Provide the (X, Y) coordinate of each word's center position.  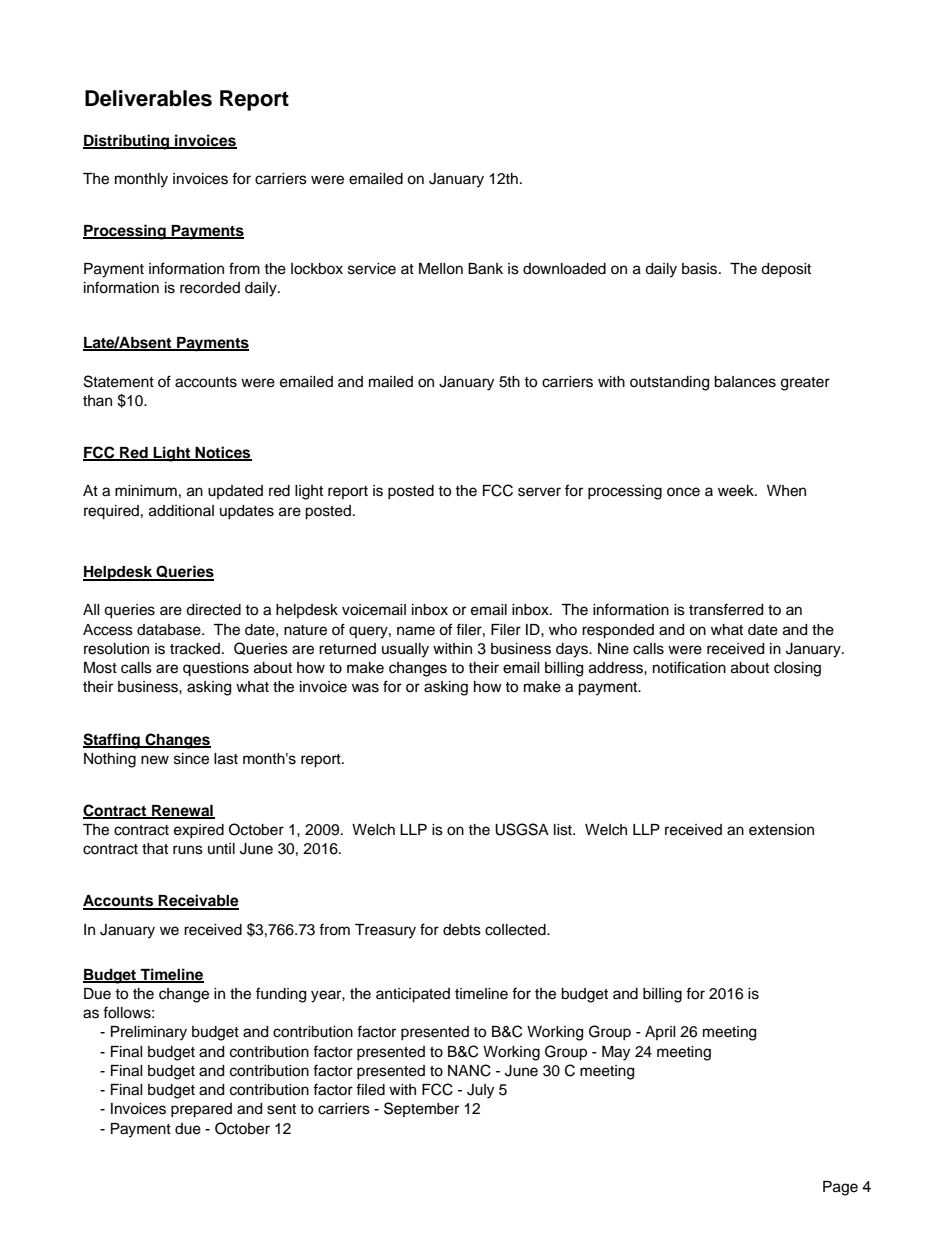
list (564, 830)
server (539, 492)
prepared (201, 1110)
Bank (485, 269)
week (737, 491)
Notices (223, 453)
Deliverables (148, 98)
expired (199, 831)
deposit (786, 270)
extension (781, 830)
